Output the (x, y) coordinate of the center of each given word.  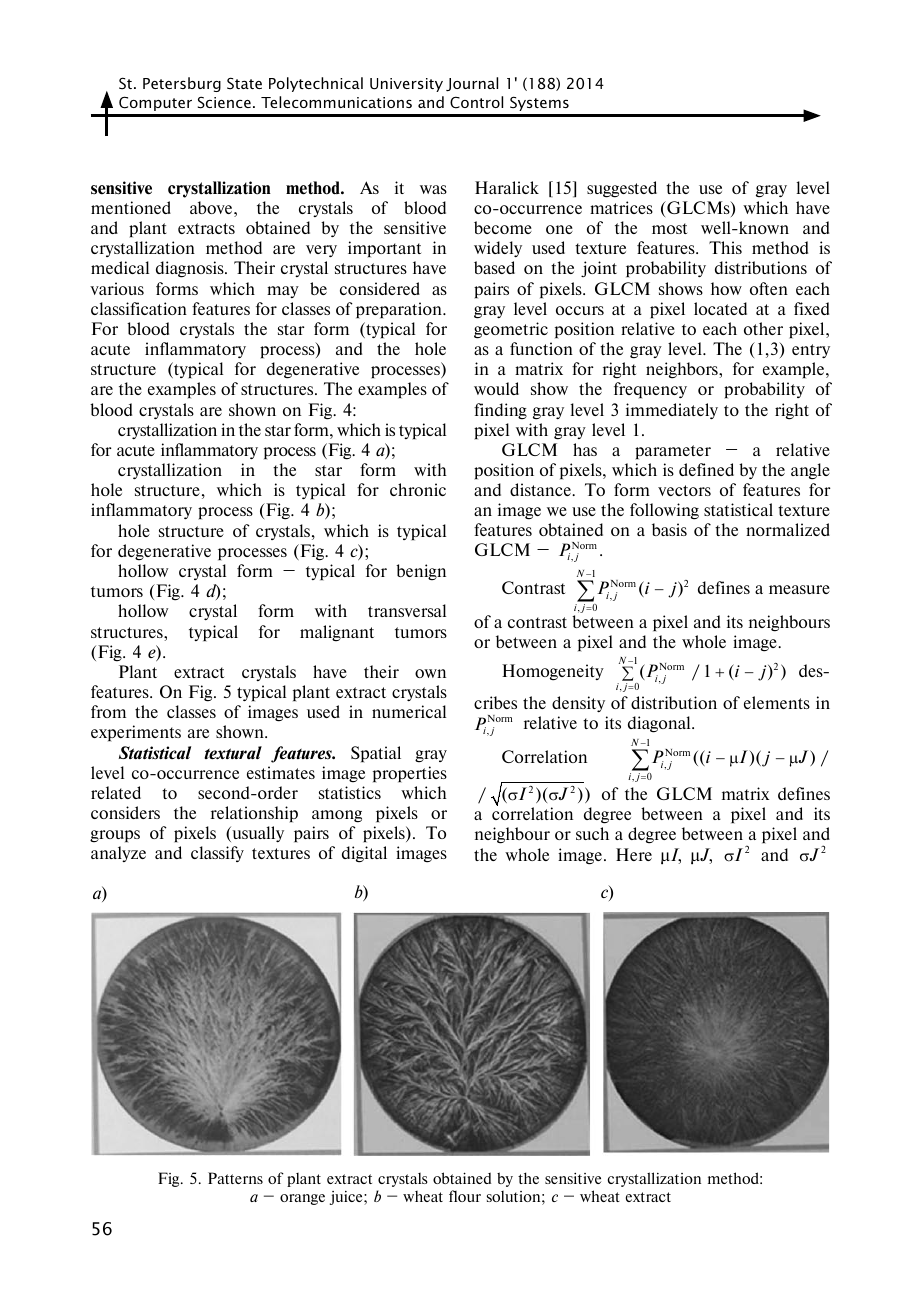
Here (634, 854)
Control (476, 102)
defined (706, 469)
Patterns (235, 1178)
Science (224, 102)
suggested (622, 189)
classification (139, 308)
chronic (418, 489)
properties (410, 774)
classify (217, 854)
